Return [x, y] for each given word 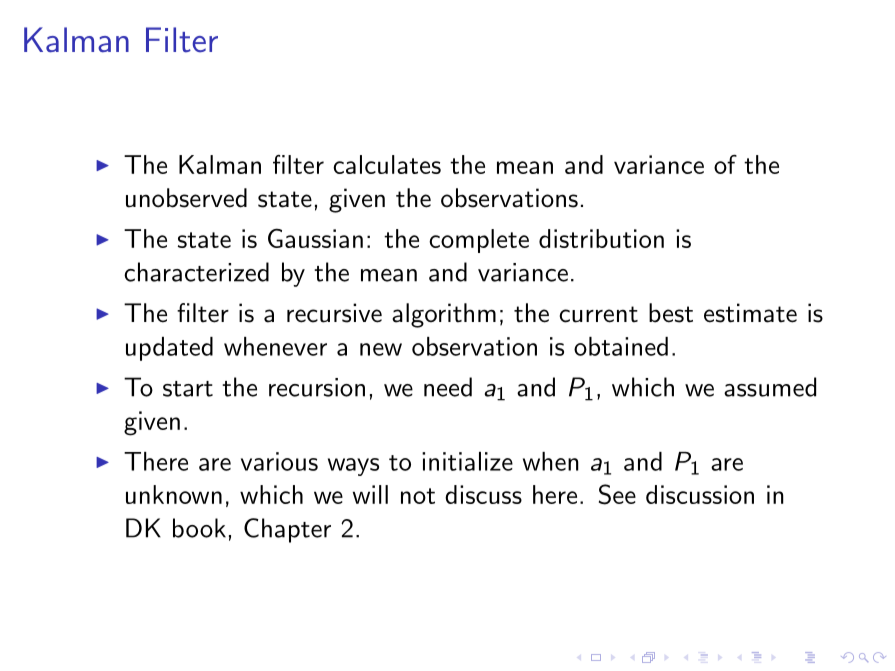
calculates [387, 164]
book [199, 528]
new [381, 349]
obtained [621, 346]
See [617, 494]
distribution [601, 238]
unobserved [186, 198]
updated [169, 349]
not [418, 496]
